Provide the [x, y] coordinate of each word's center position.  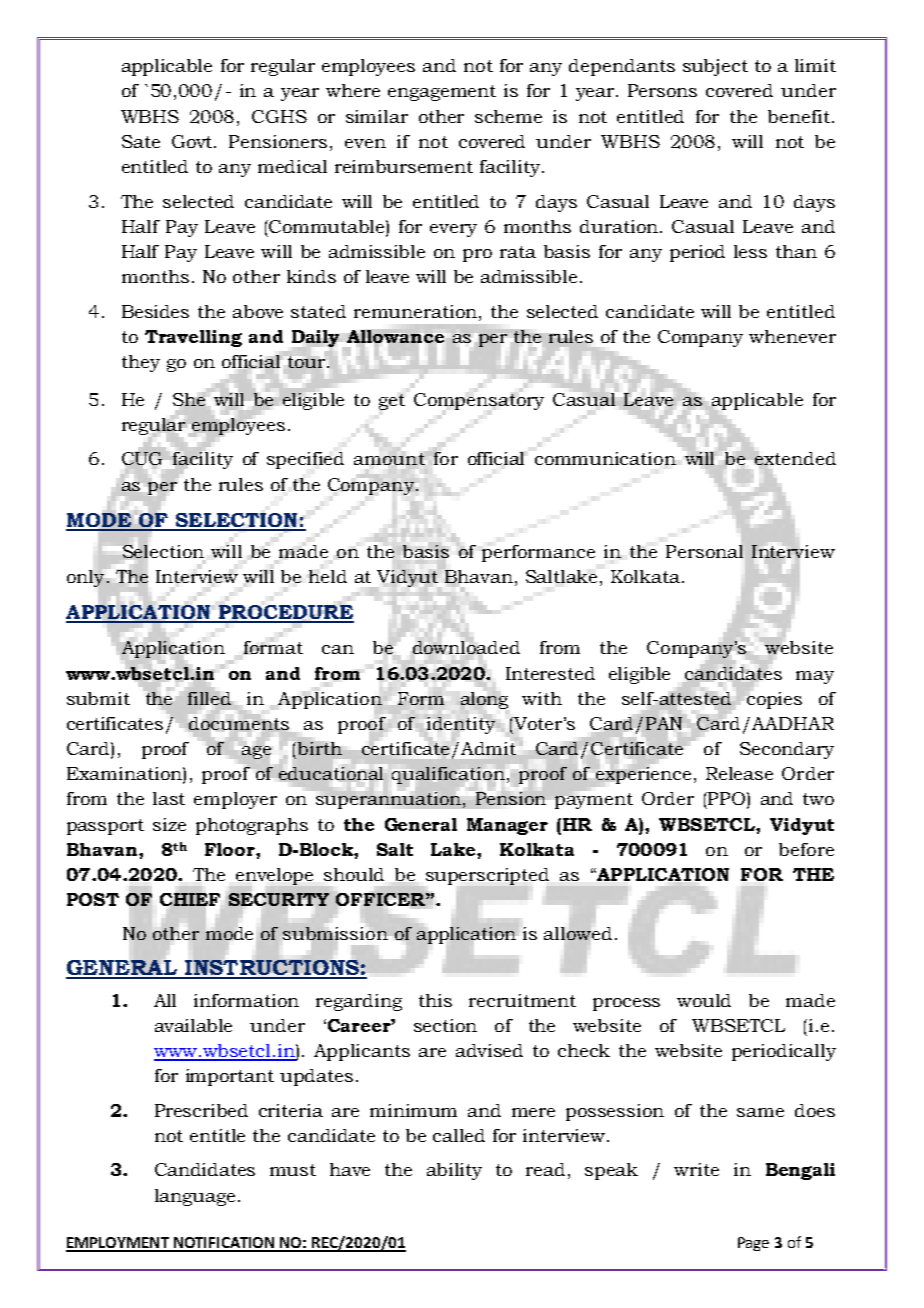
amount [389, 459]
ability [454, 1171]
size [169, 824]
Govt [193, 141]
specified [305, 460]
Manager [507, 826]
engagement [442, 93]
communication [605, 458]
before [806, 849]
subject [715, 67]
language [195, 1197]
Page [753, 1244]
